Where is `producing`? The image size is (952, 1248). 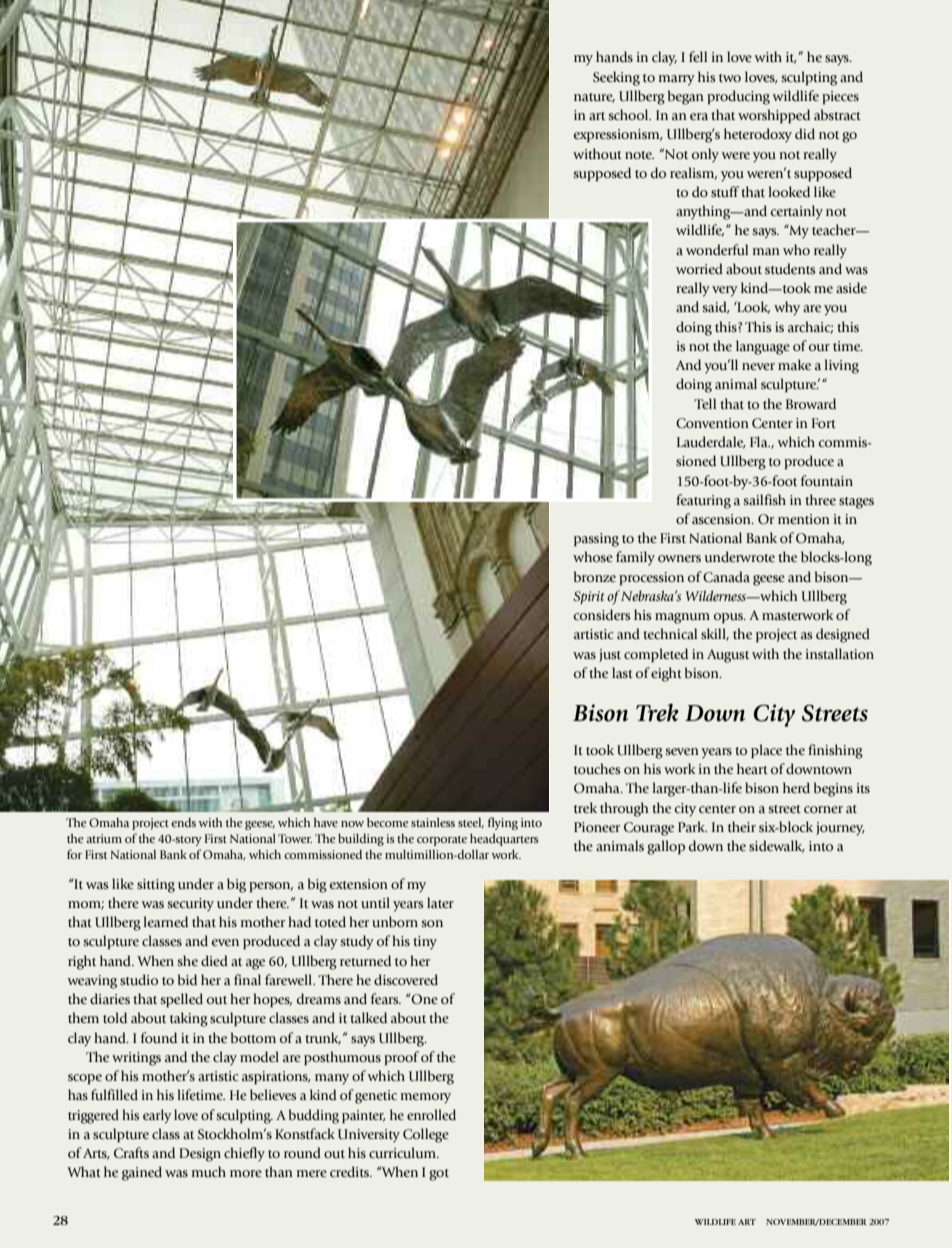 producing is located at coordinates (738, 97).
